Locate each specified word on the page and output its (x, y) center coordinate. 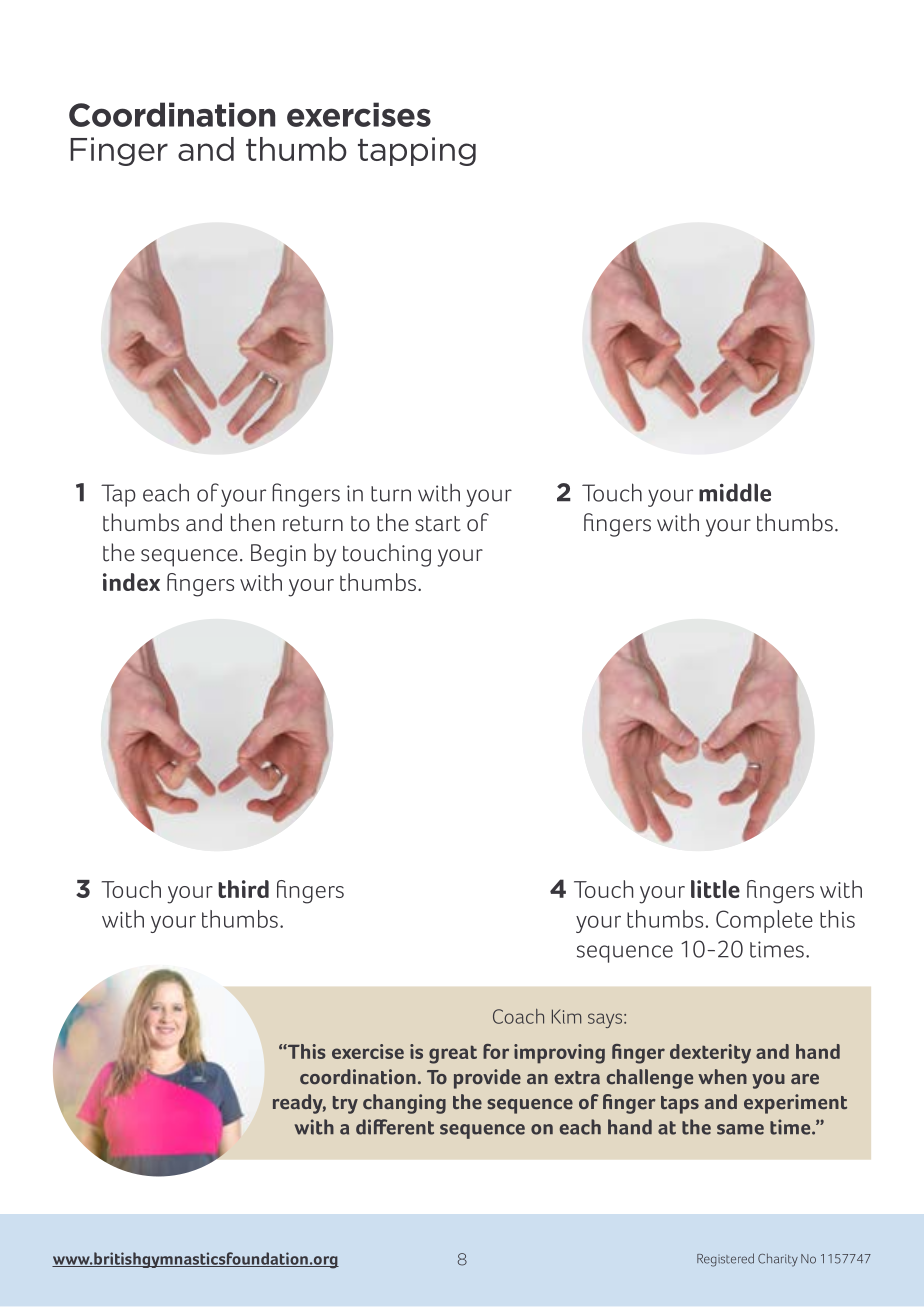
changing (404, 1104)
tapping (417, 151)
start (438, 524)
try (345, 1105)
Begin (278, 555)
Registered (725, 1260)
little (715, 889)
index (131, 582)
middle (735, 492)
